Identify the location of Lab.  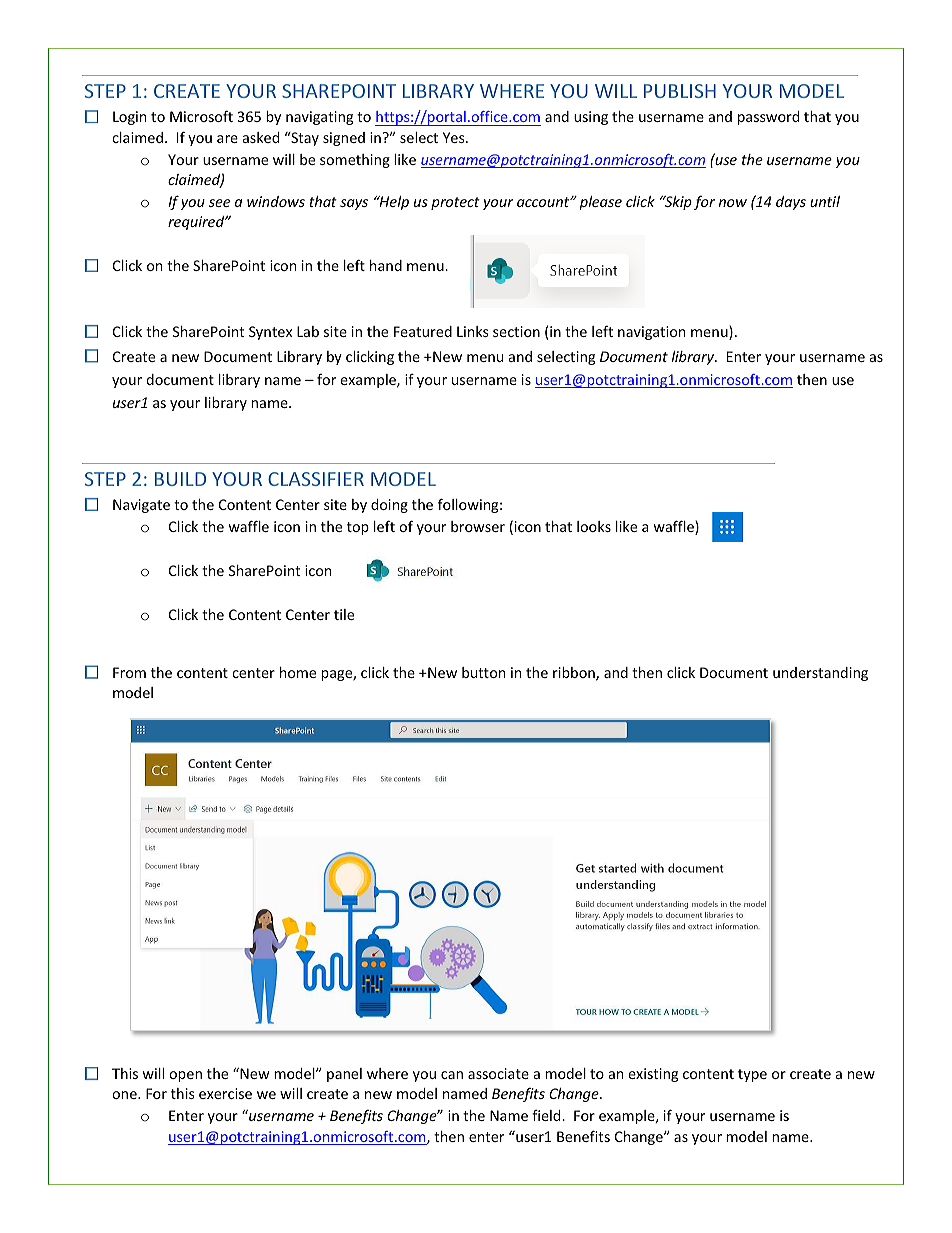
(308, 331).
